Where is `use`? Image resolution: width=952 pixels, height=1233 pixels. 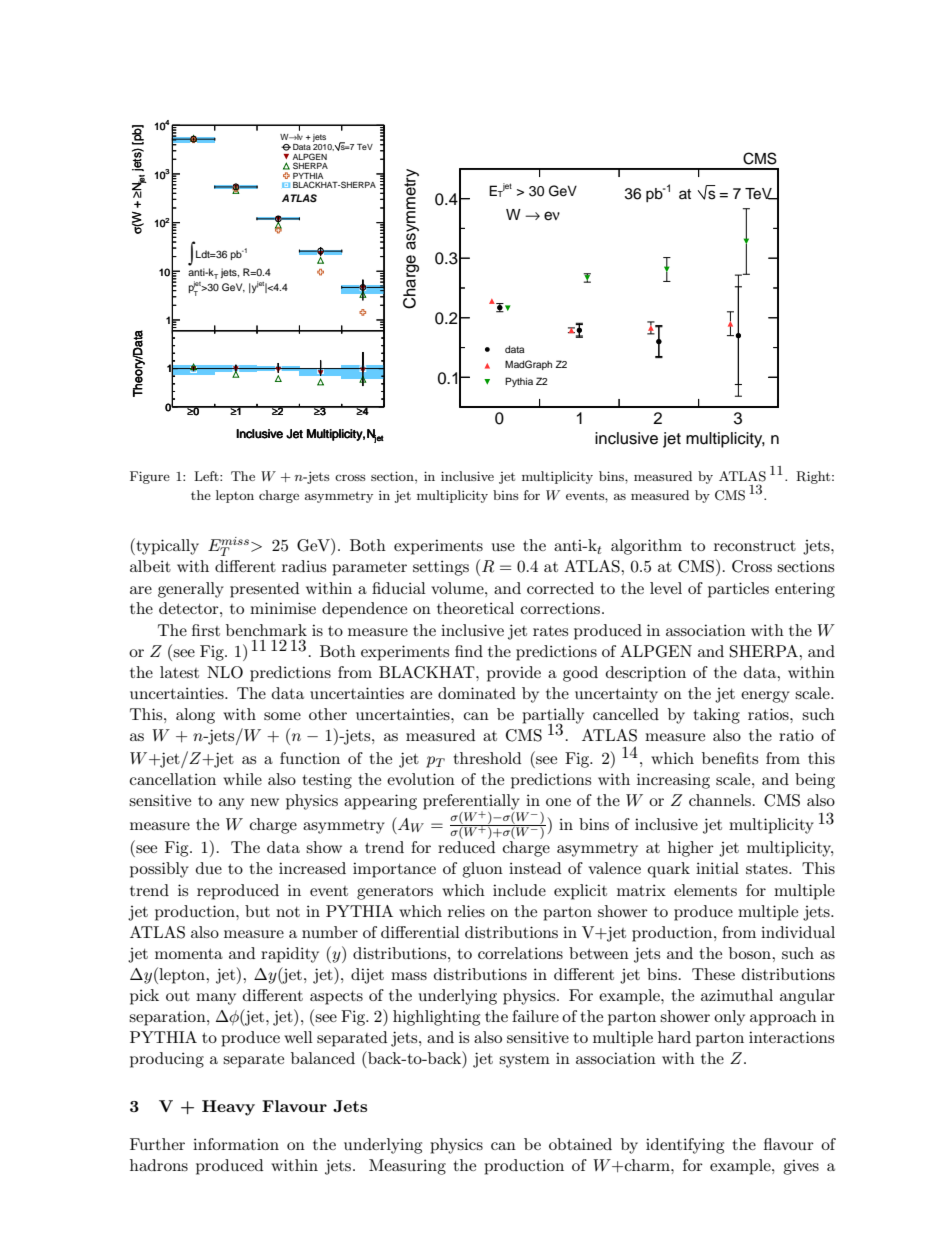
use is located at coordinates (503, 547).
